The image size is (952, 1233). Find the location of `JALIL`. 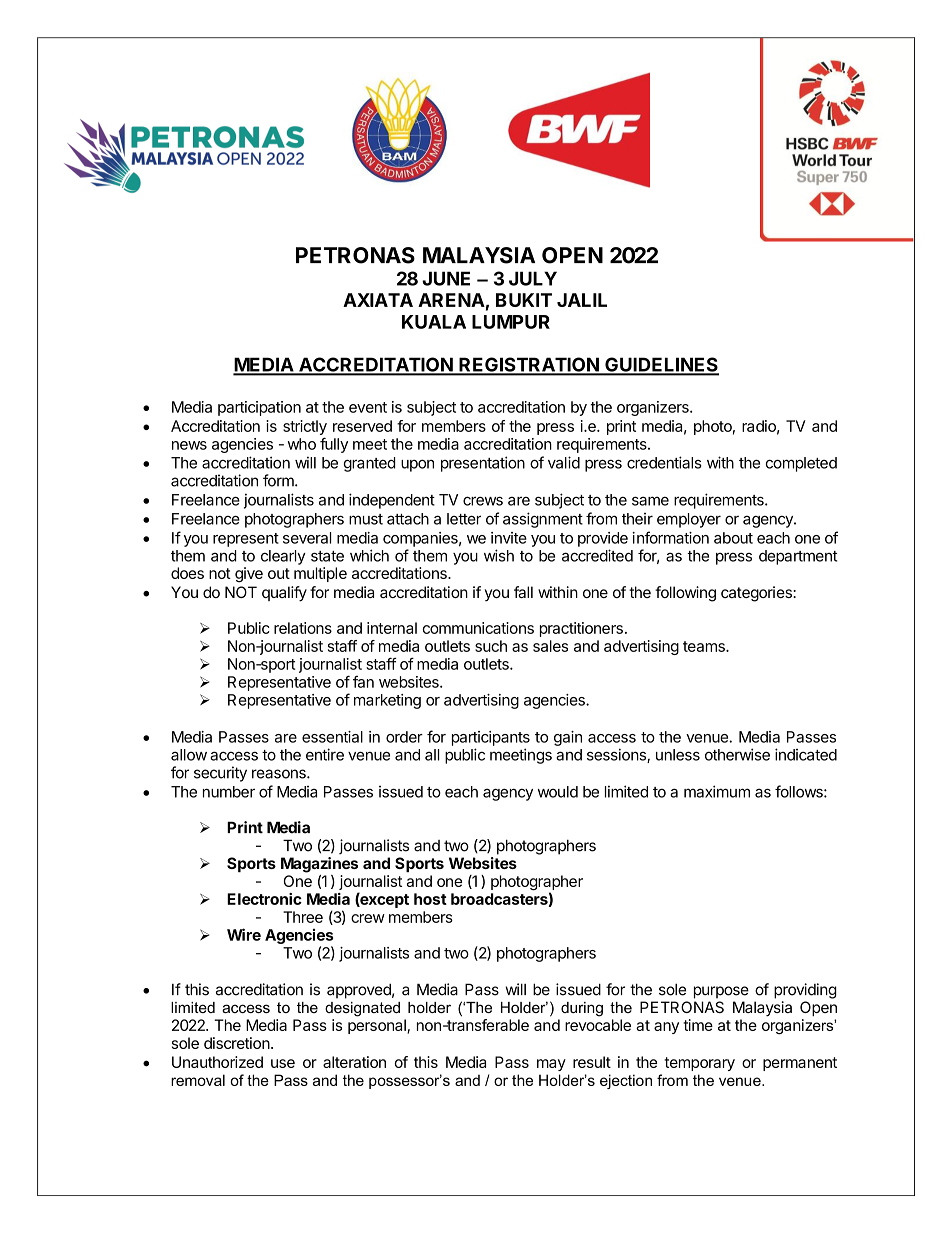

JALIL is located at coordinates (582, 300).
